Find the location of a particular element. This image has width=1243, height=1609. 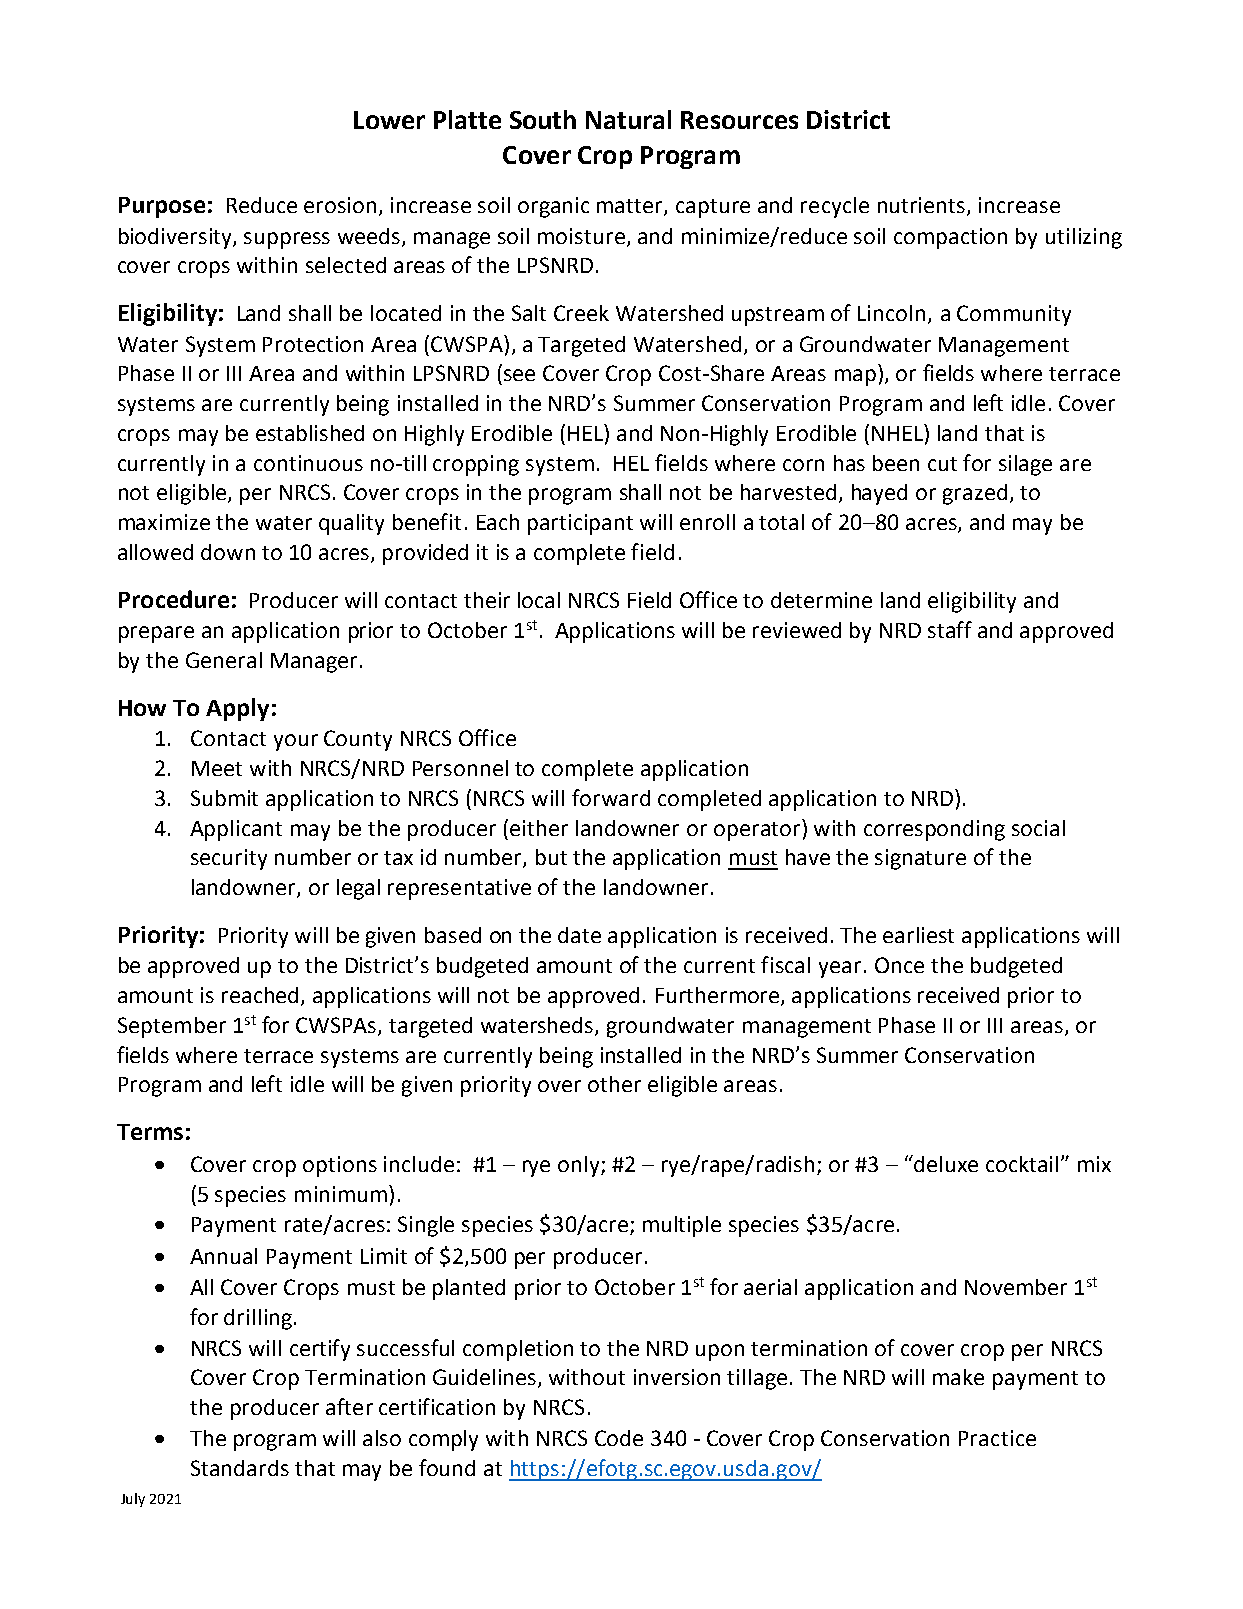

only is located at coordinates (580, 1166).
